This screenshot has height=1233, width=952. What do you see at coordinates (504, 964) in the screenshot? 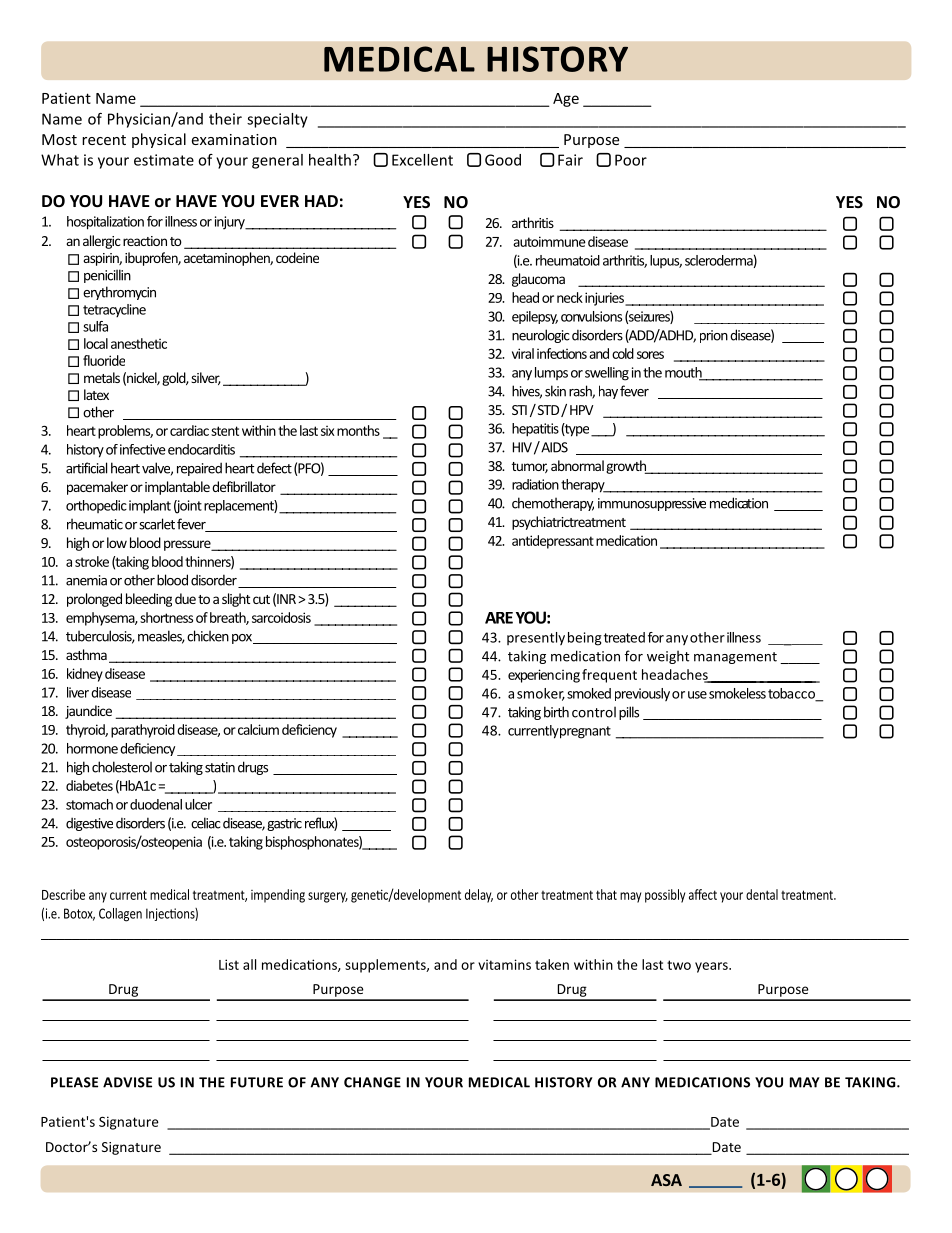
I see `vitamins` at bounding box center [504, 964].
